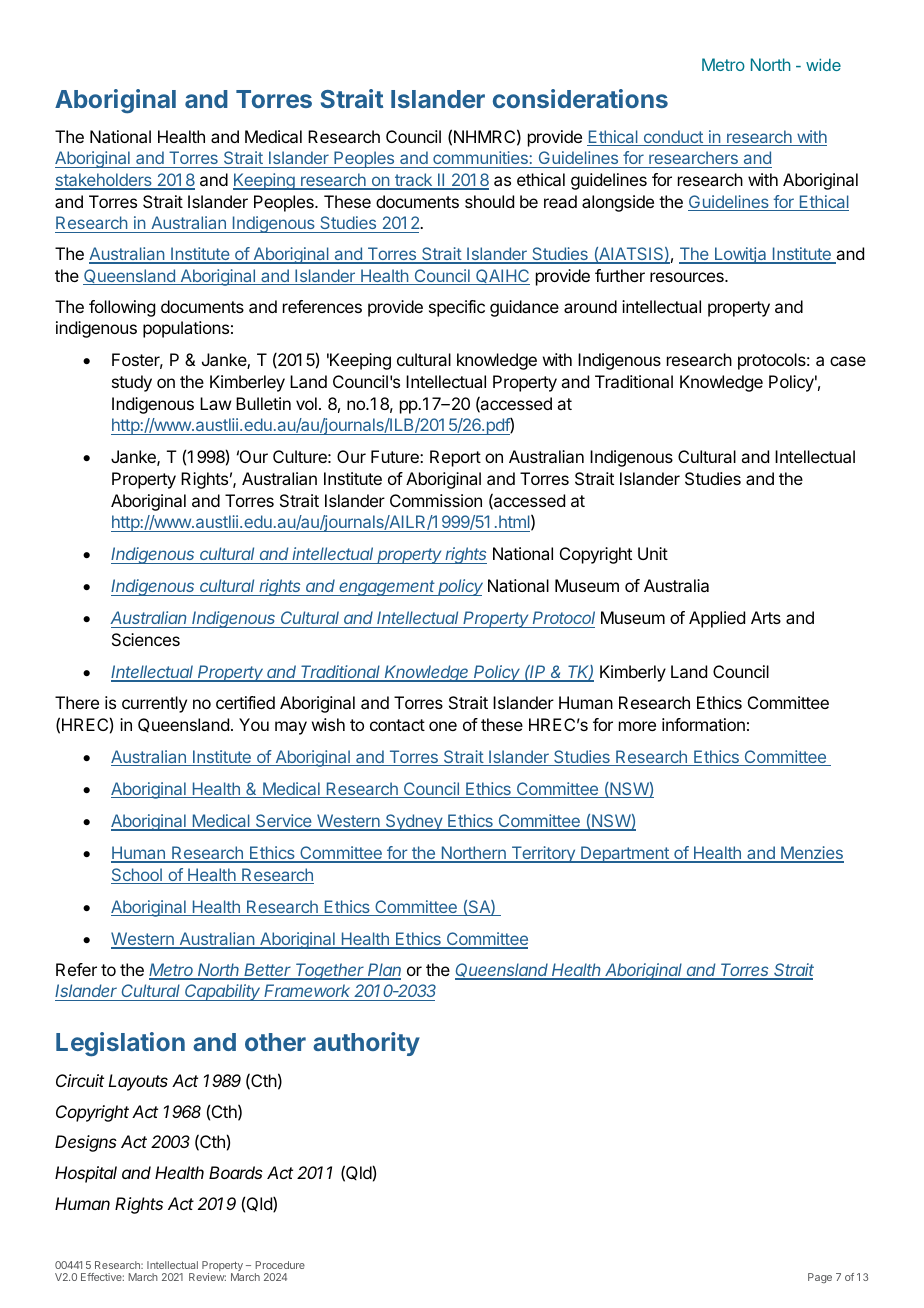  Describe the element at coordinates (688, 277) in the page. I see `resources` at that location.
